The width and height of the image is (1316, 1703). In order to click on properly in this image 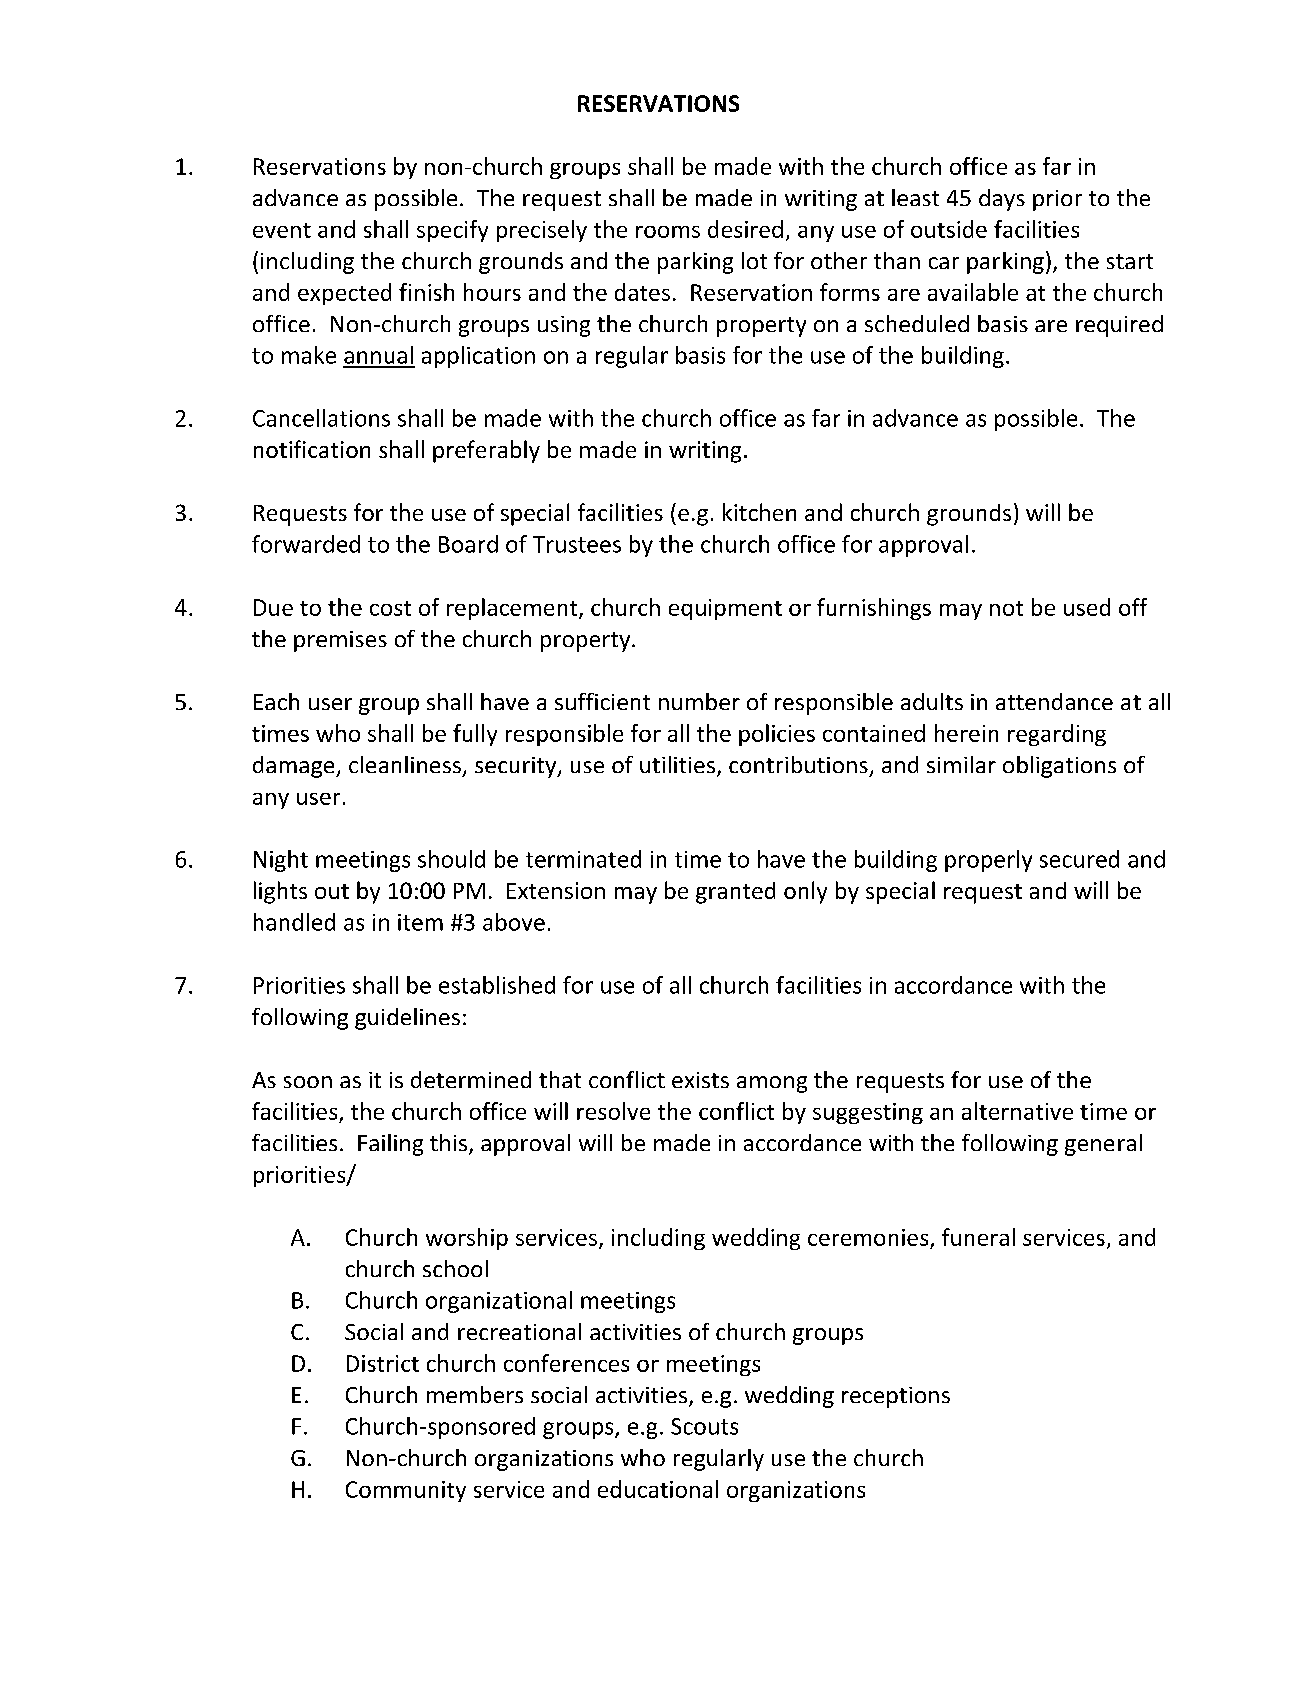, I will do `click(988, 861)`.
